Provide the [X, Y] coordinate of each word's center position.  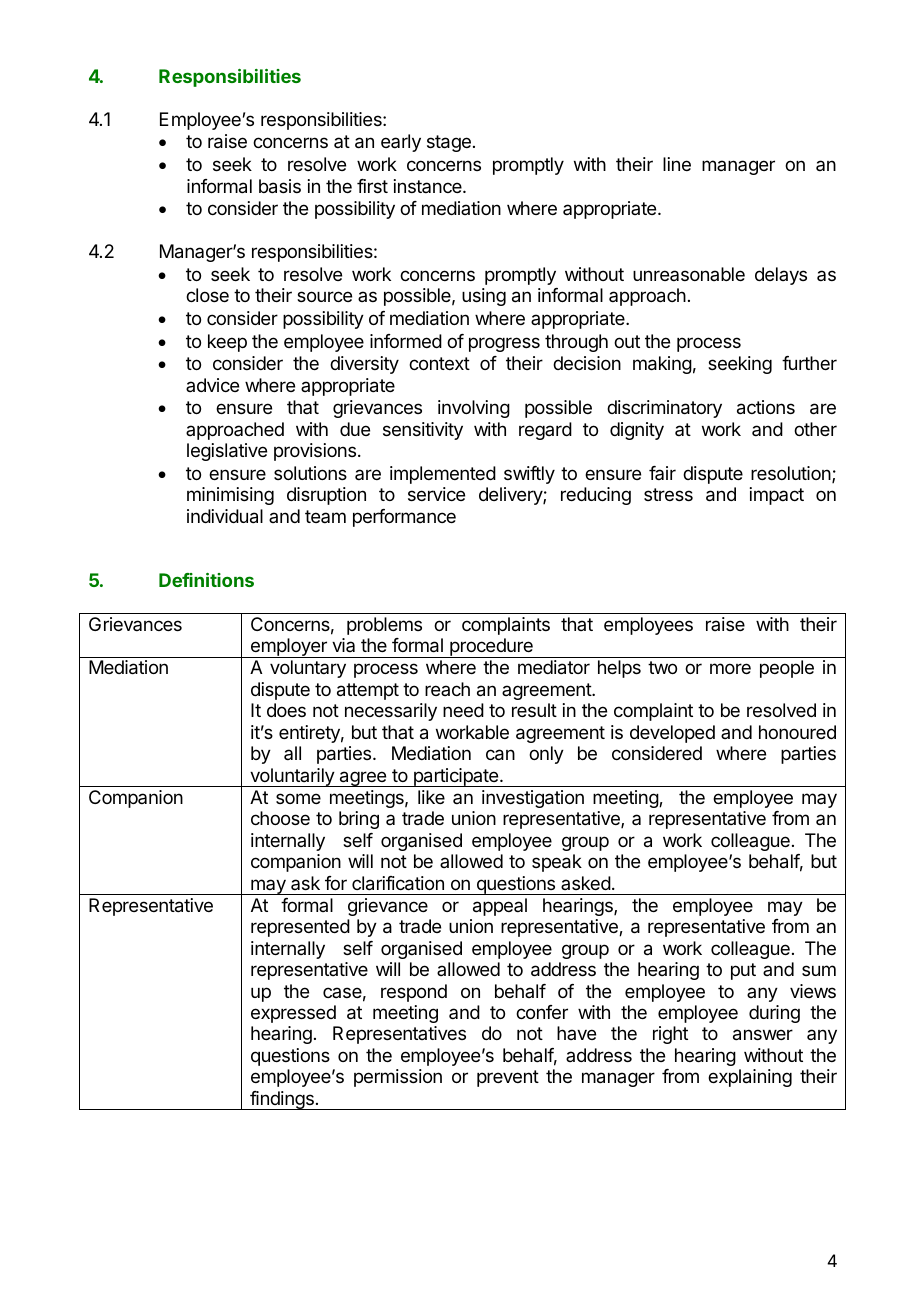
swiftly [529, 475]
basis [280, 186]
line [677, 164]
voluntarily [292, 777]
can [500, 755]
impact [777, 496]
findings [282, 1100]
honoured [797, 732]
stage [449, 143]
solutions [310, 473]
